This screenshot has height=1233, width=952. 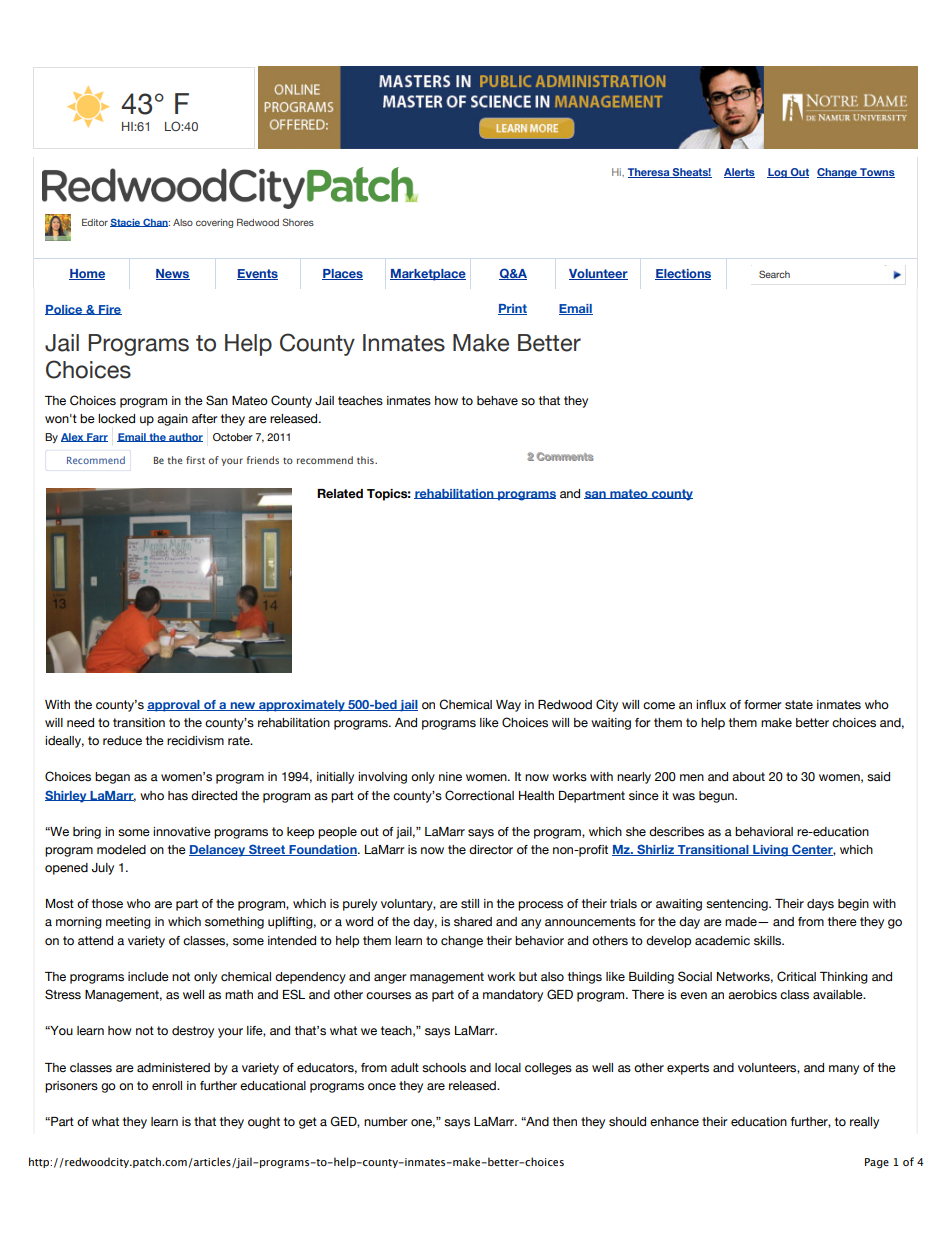 I want to click on approval, so click(x=174, y=706).
